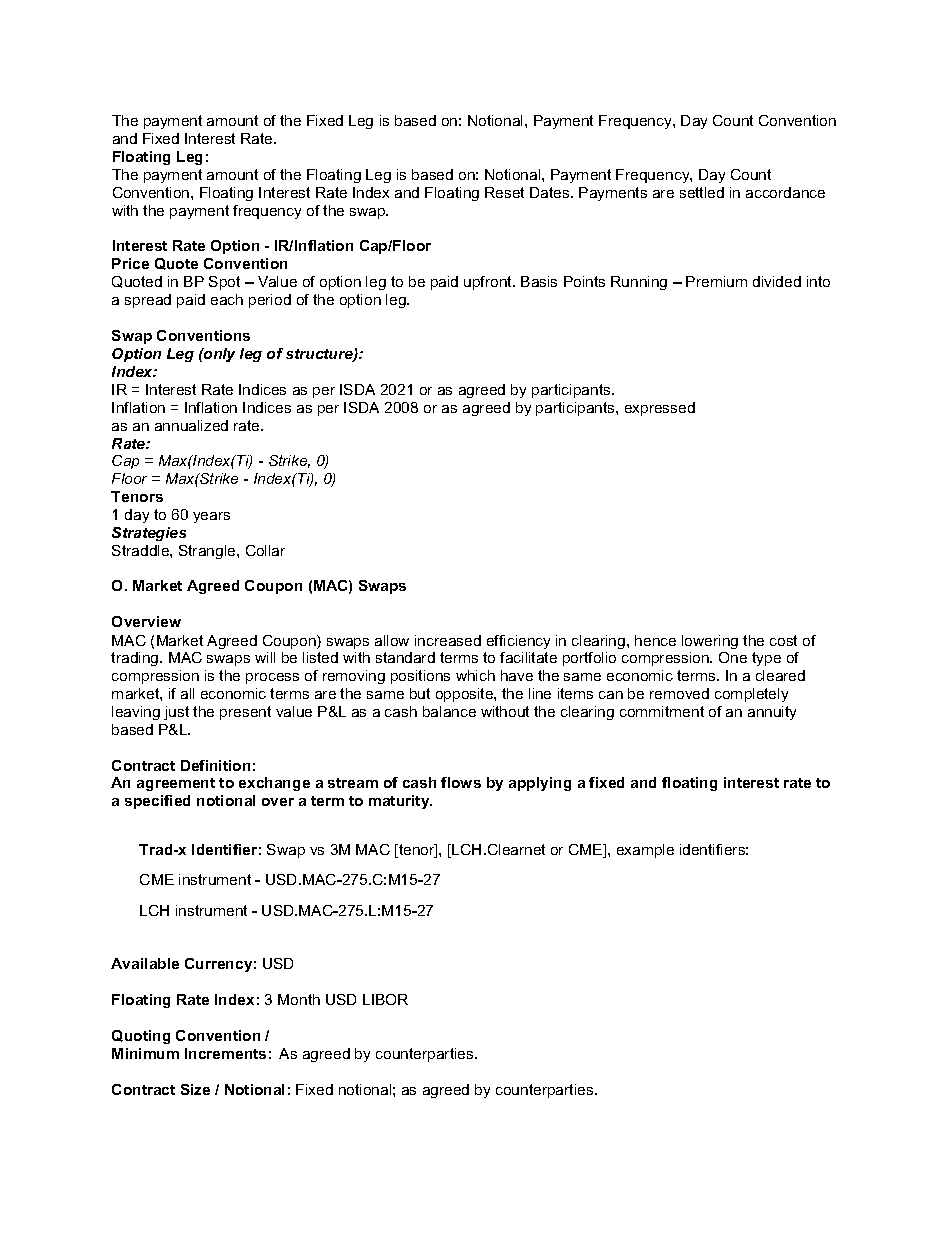 The image size is (952, 1233). I want to click on flows, so click(461, 782).
